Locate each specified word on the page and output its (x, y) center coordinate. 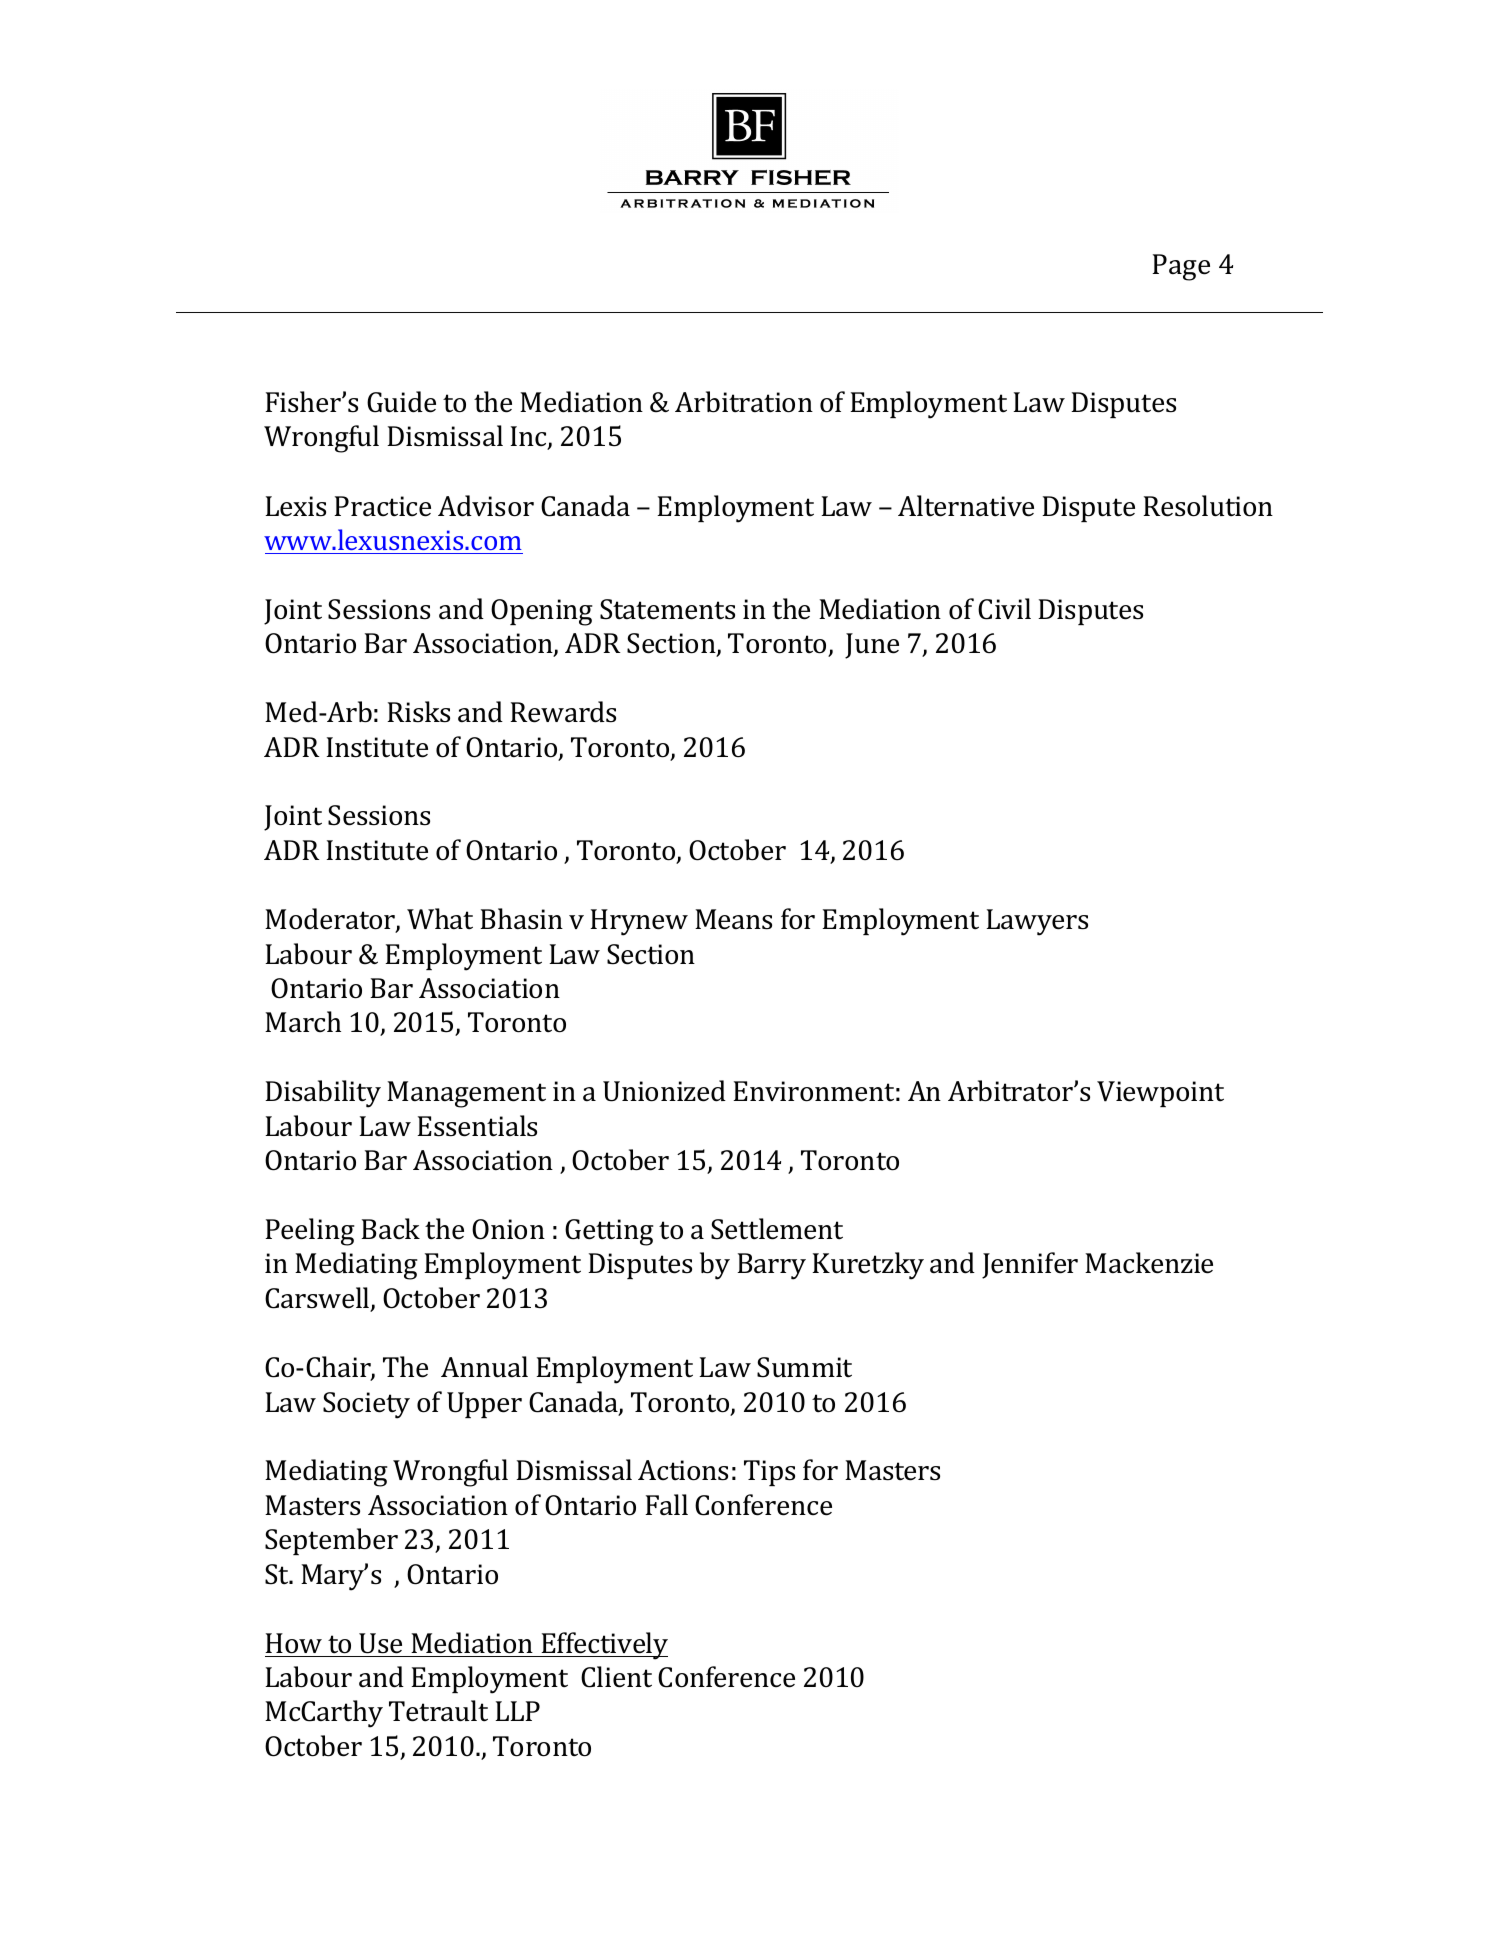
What (440, 919)
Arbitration (744, 402)
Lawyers (1037, 922)
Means (733, 919)
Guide (401, 402)
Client (616, 1677)
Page (1181, 267)
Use (380, 1643)
